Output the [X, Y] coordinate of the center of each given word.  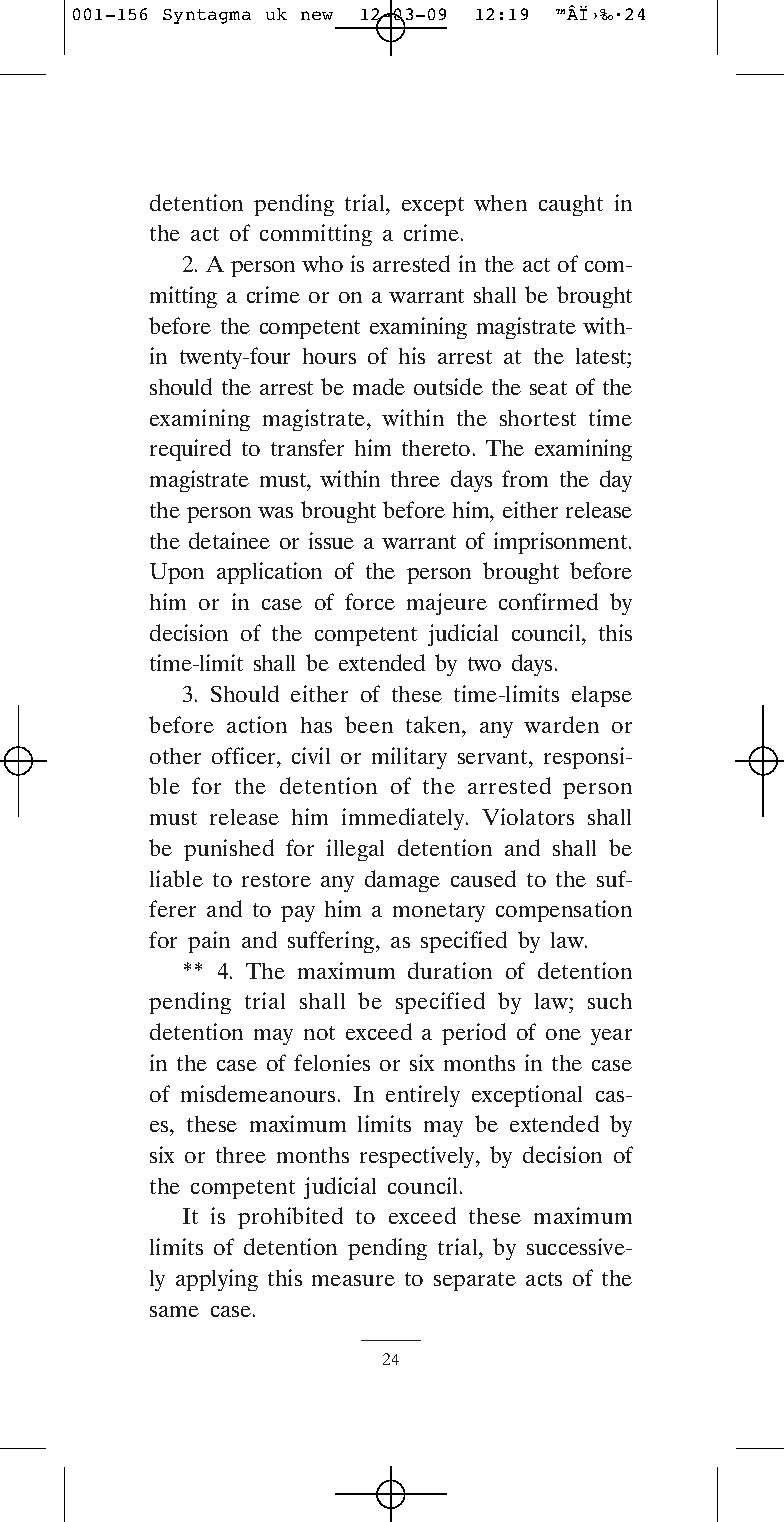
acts [544, 1279]
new [317, 15]
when [500, 203]
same [174, 1311]
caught [571, 205]
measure [353, 1280]
